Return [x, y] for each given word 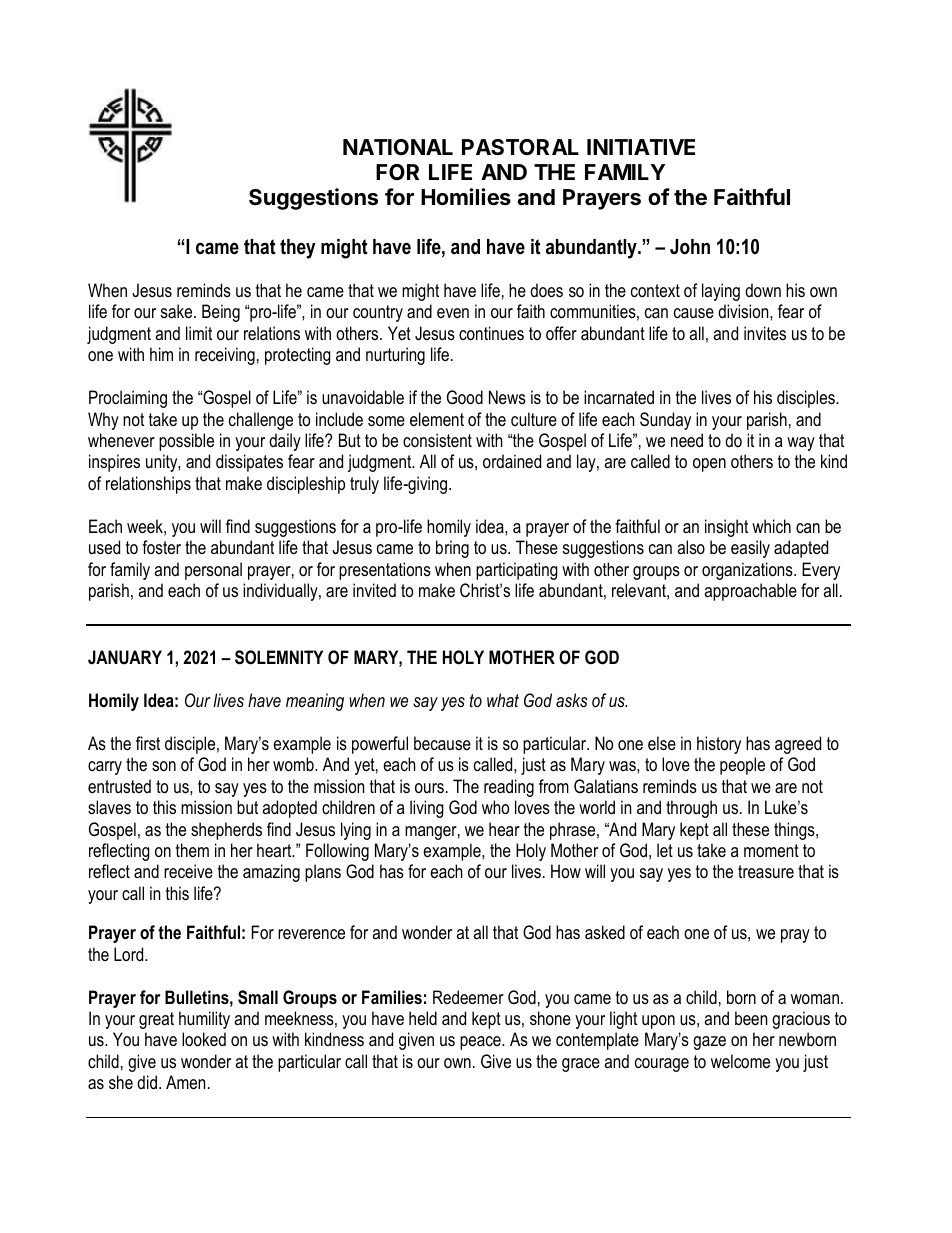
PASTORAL [520, 147]
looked [204, 1039]
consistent [437, 440]
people [742, 766]
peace [481, 1043]
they [297, 249]
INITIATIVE [641, 147]
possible [186, 442]
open [709, 465]
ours [429, 788]
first [148, 743]
